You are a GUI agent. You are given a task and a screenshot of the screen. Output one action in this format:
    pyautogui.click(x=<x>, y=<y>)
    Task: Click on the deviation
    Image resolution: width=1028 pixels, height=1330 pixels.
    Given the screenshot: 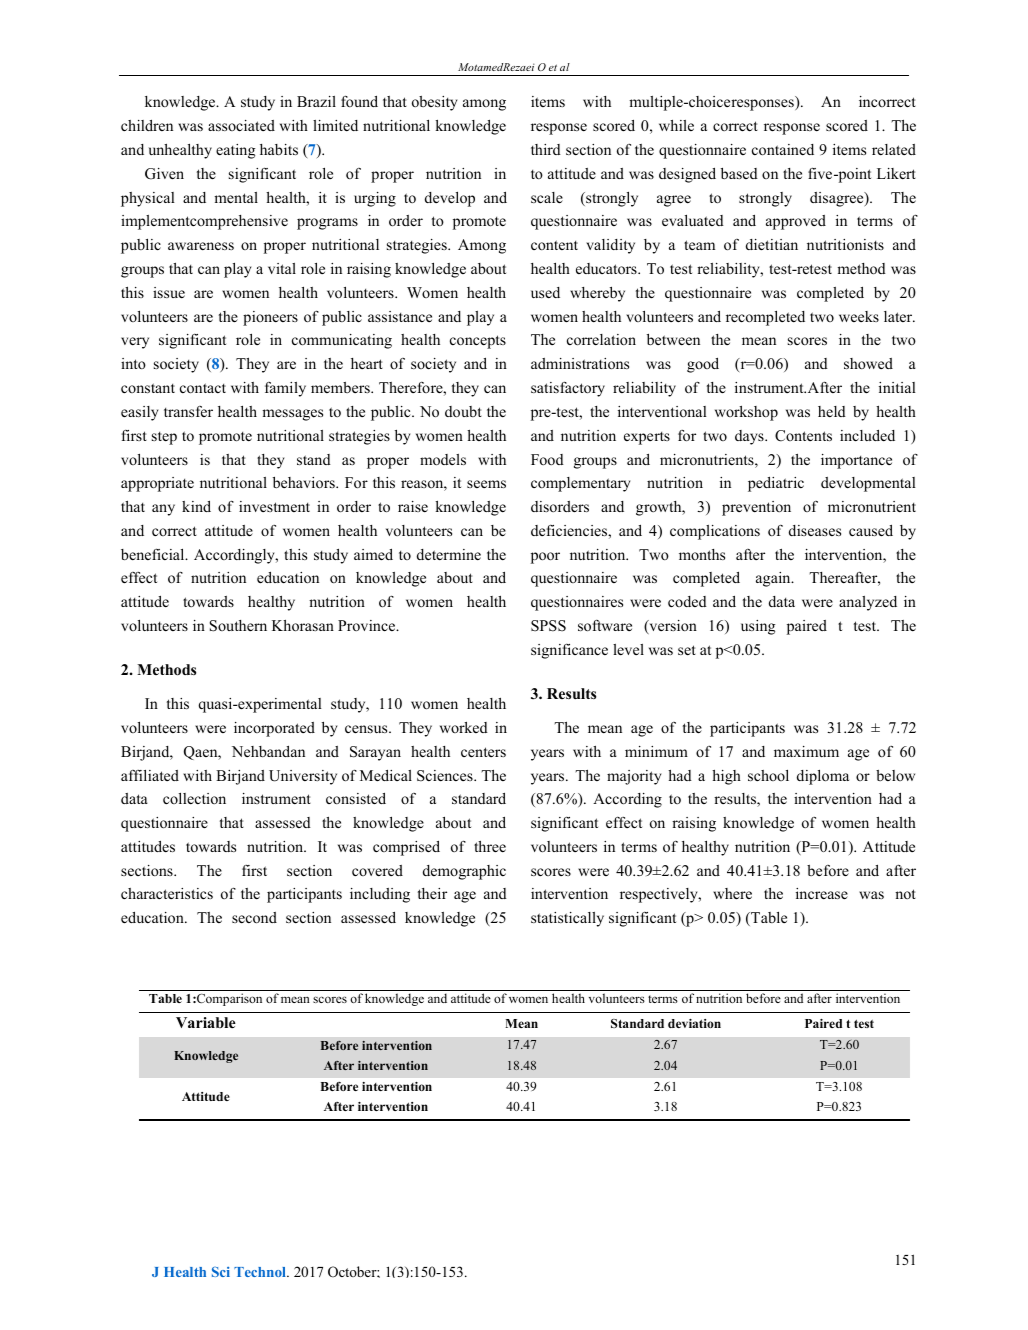 What is the action you would take?
    pyautogui.click(x=694, y=1023)
